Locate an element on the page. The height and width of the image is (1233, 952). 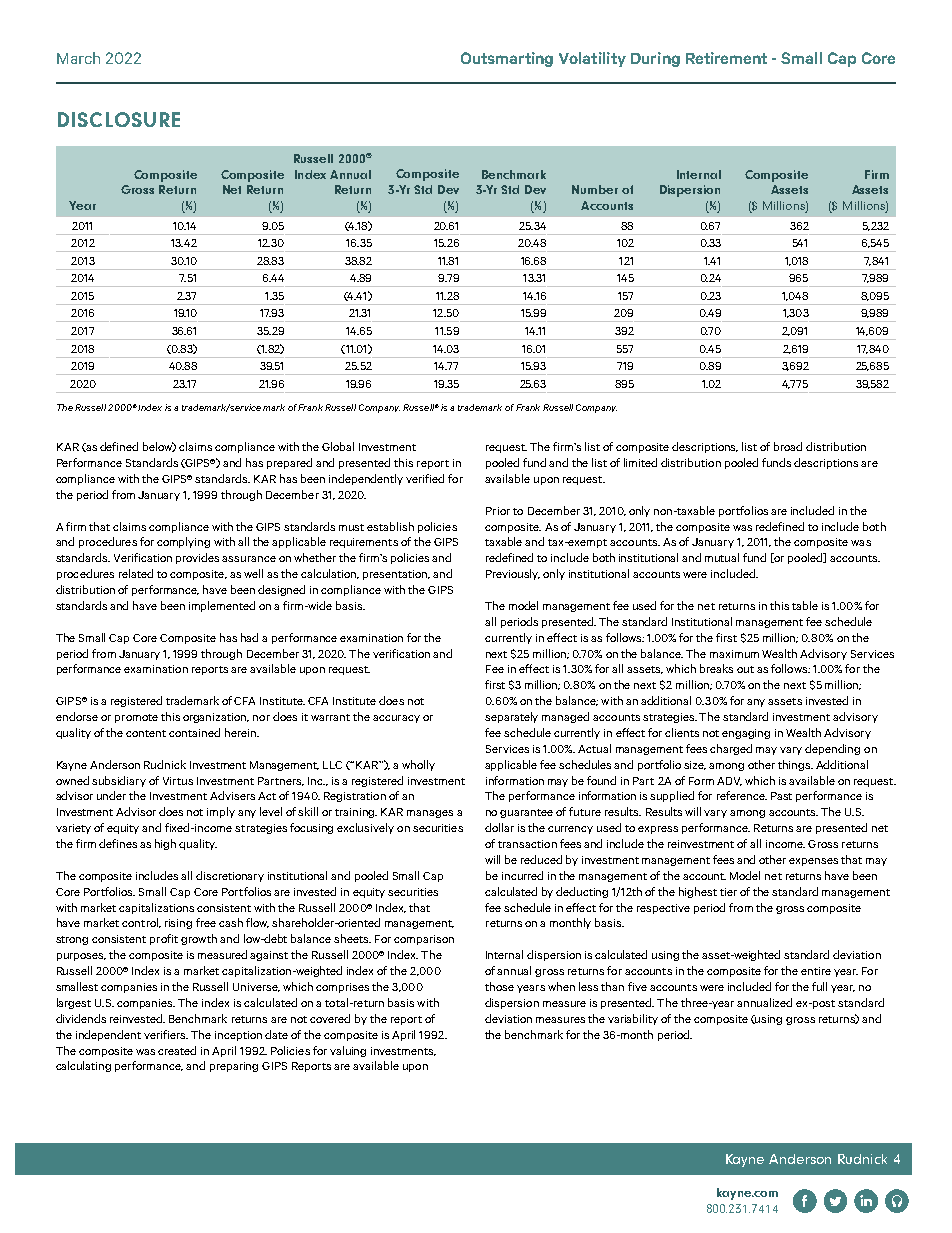
presentation is located at coordinates (396, 575).
